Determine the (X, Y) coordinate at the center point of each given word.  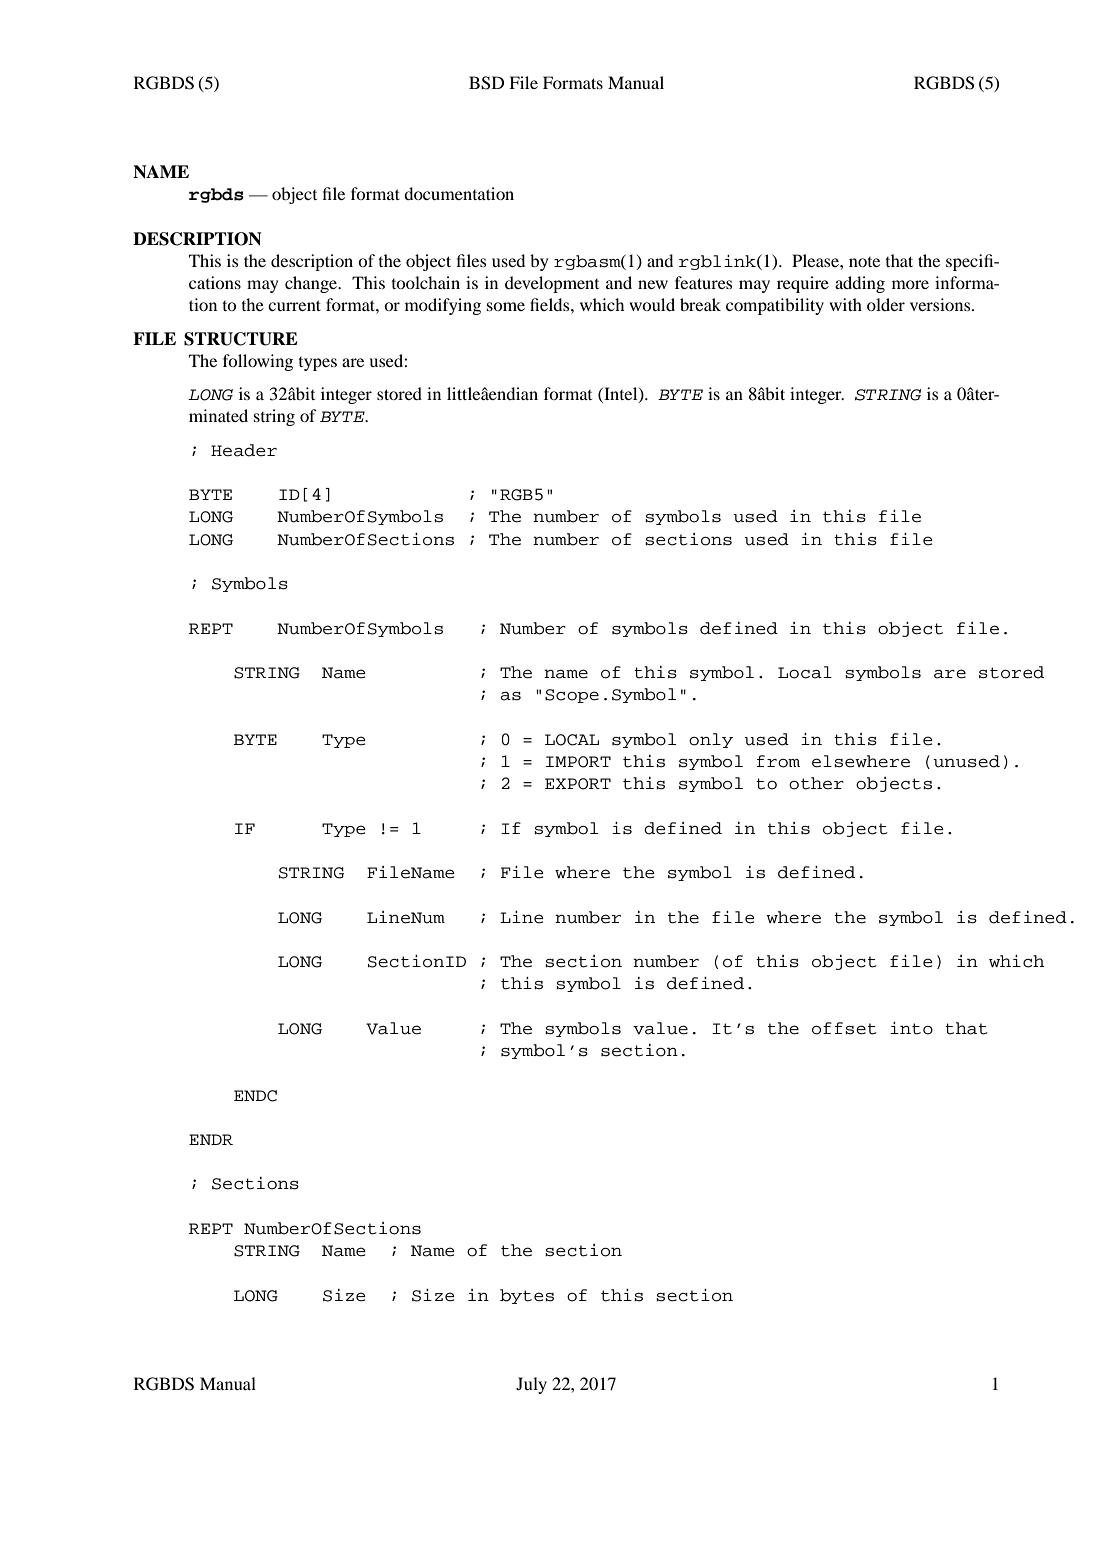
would (652, 304)
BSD (486, 83)
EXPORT (578, 784)
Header (244, 450)
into (911, 1028)
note (864, 262)
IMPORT (578, 762)
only (711, 740)
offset (844, 1028)
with (845, 304)
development (552, 284)
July (531, 1385)
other (816, 783)
